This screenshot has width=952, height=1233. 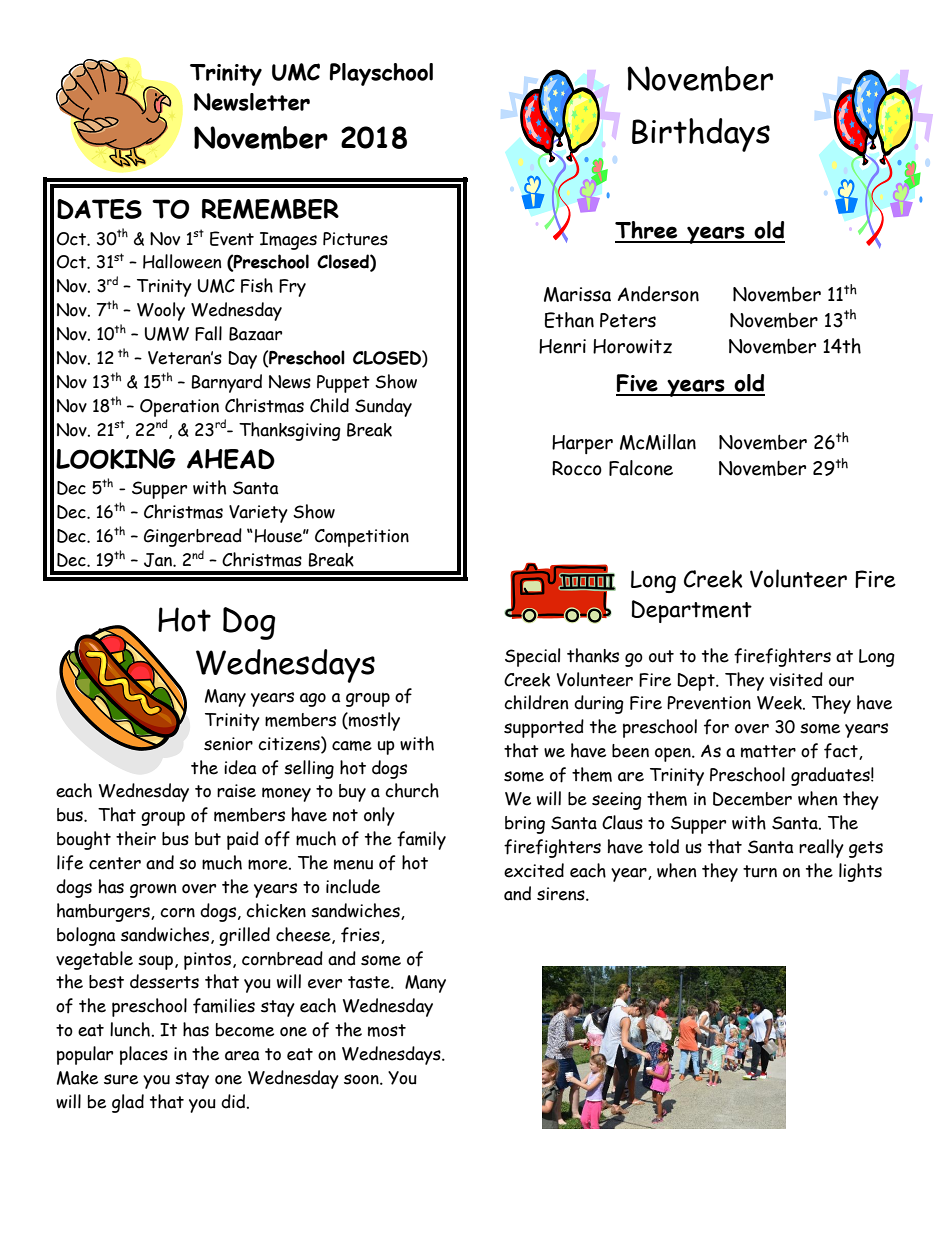 I want to click on Jan, so click(x=159, y=560).
